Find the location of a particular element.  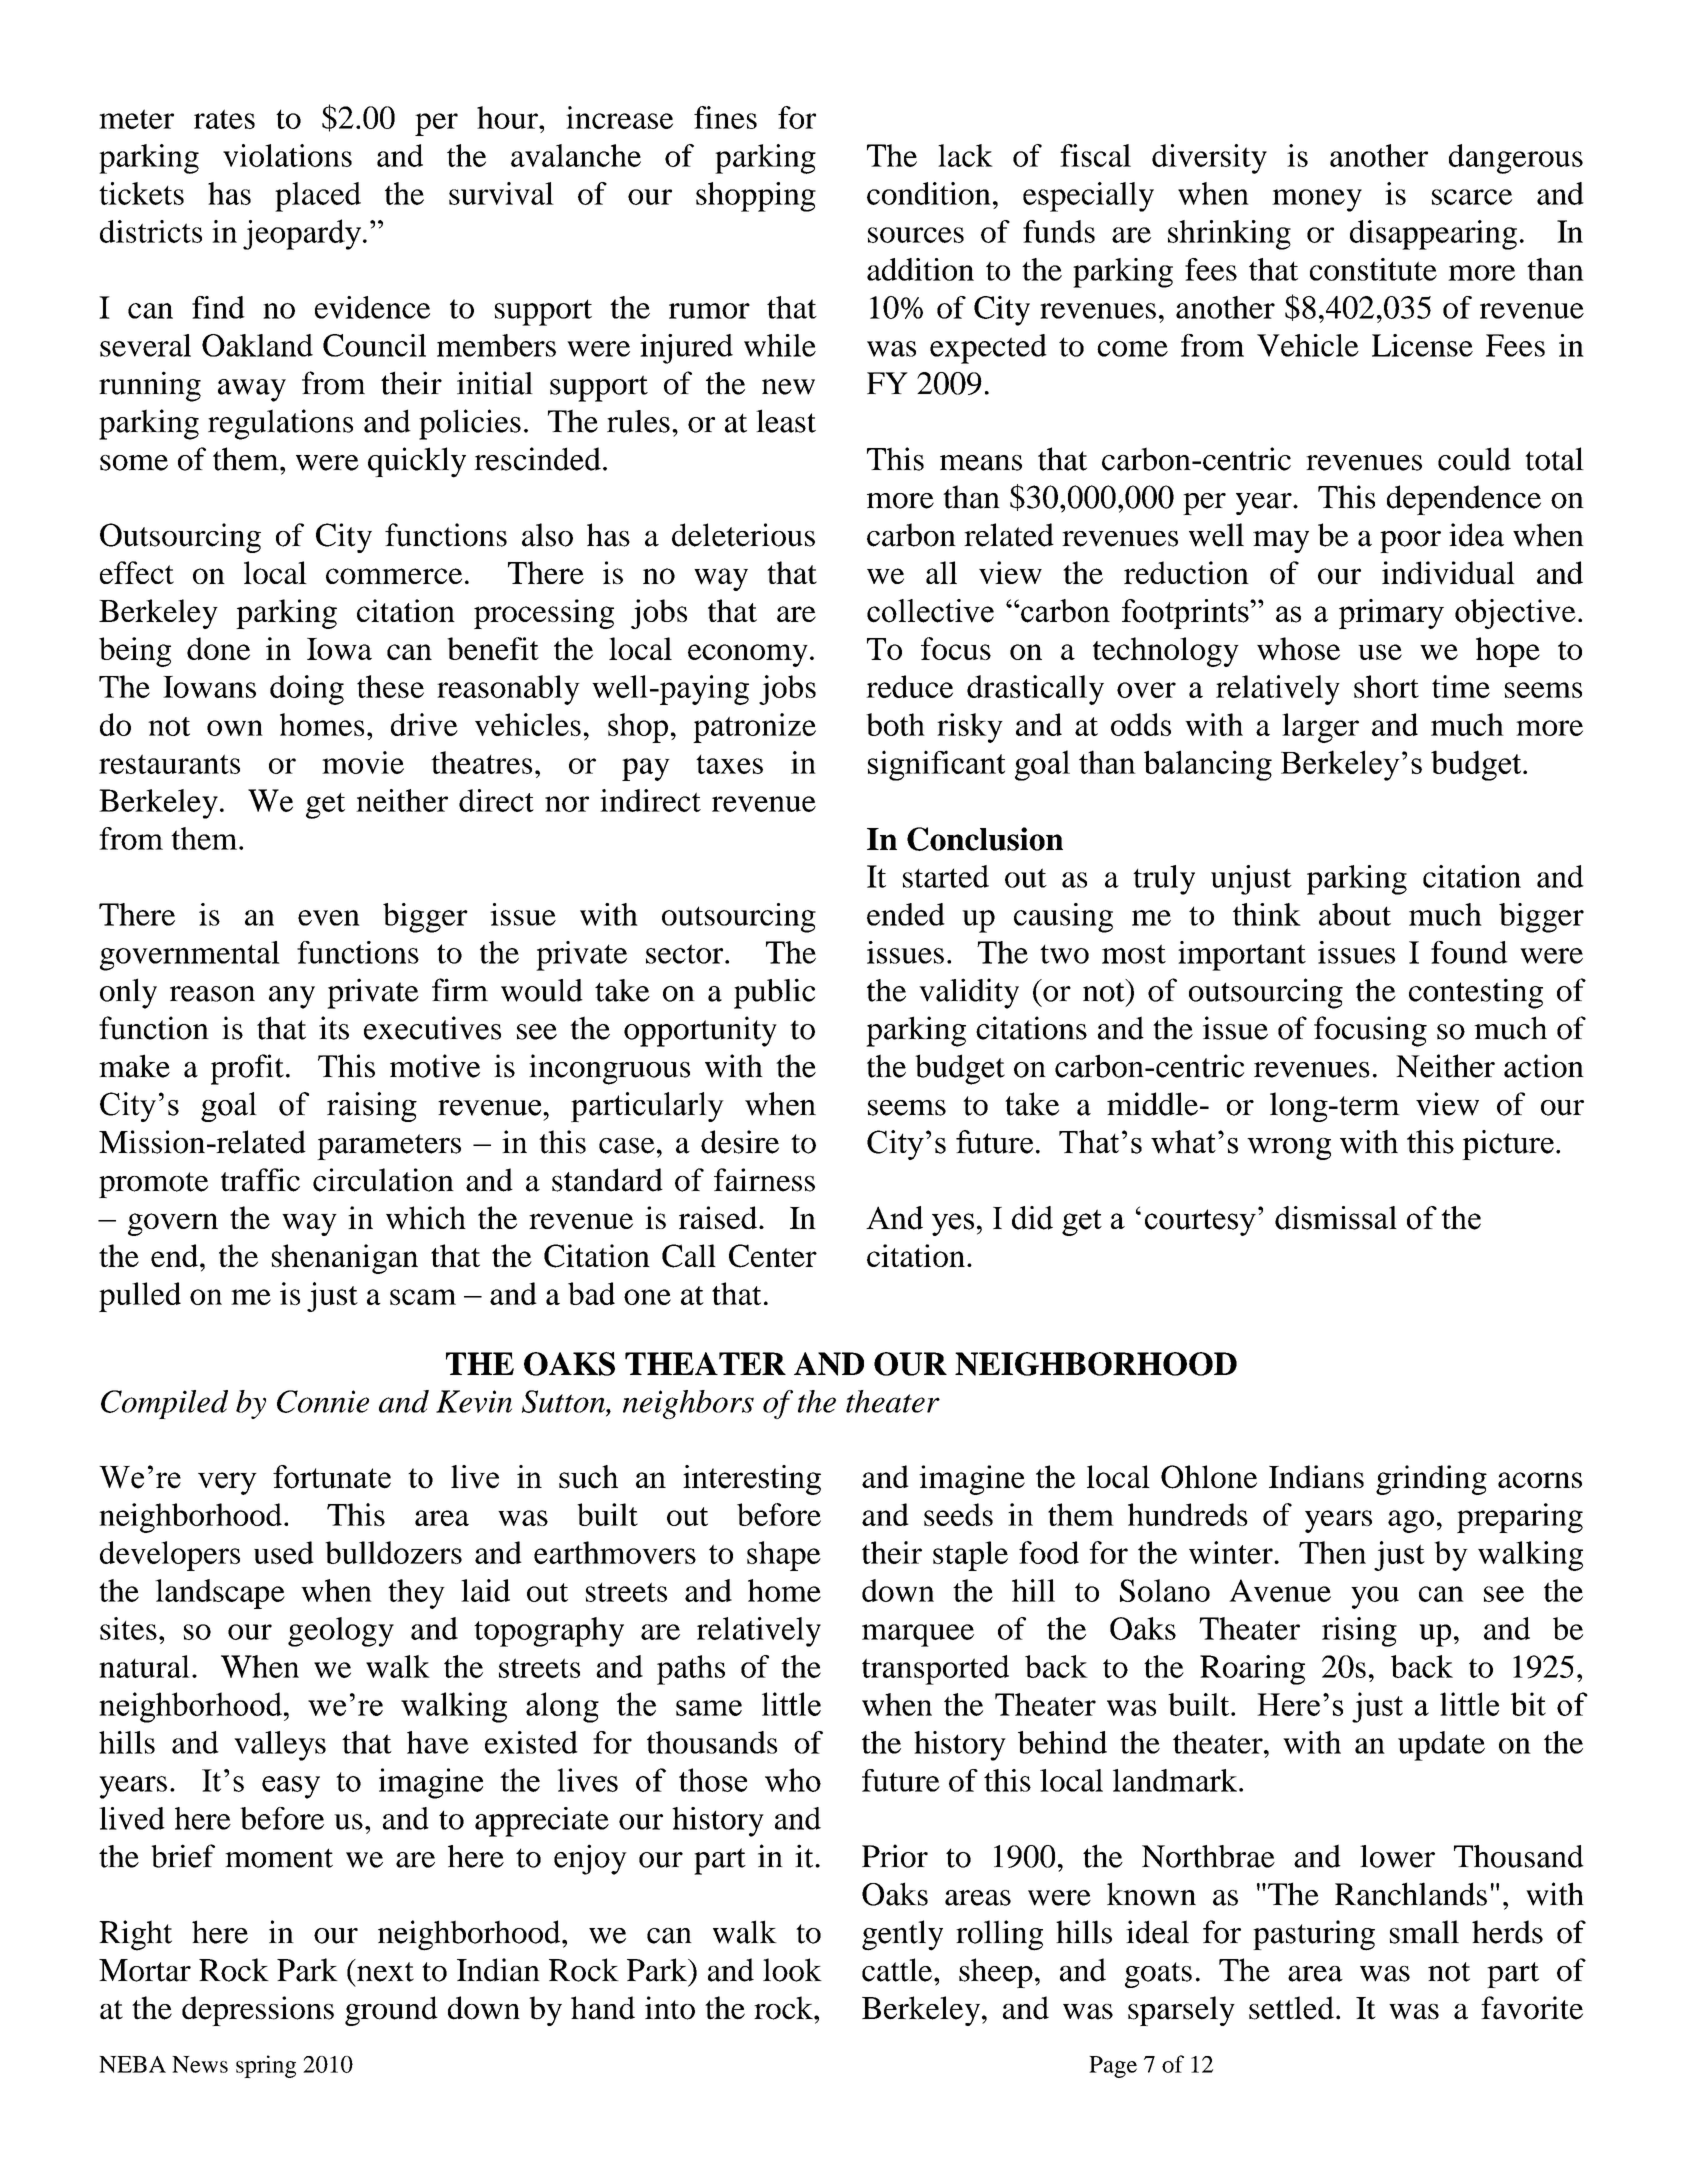

look is located at coordinates (792, 1970).
